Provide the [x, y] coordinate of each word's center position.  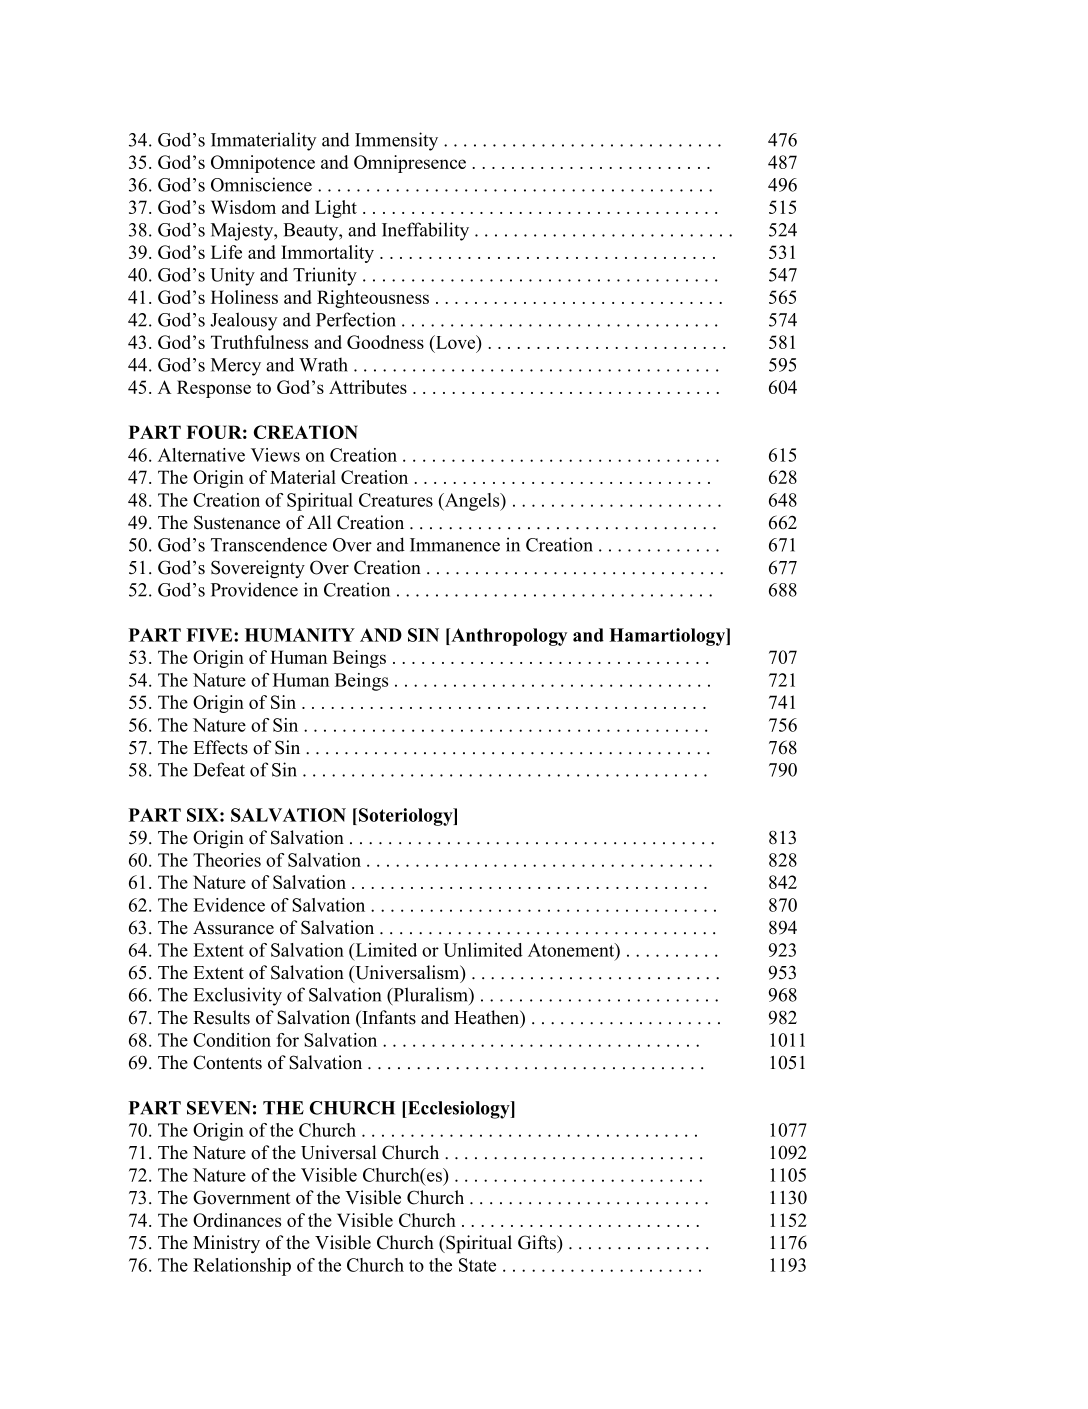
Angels [472, 502]
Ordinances [237, 1220]
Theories [227, 860]
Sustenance [237, 522]
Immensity [396, 141]
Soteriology [407, 817]
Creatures [396, 500]
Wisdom [243, 207]
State [477, 1265]
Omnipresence [410, 164]
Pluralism [430, 994]
